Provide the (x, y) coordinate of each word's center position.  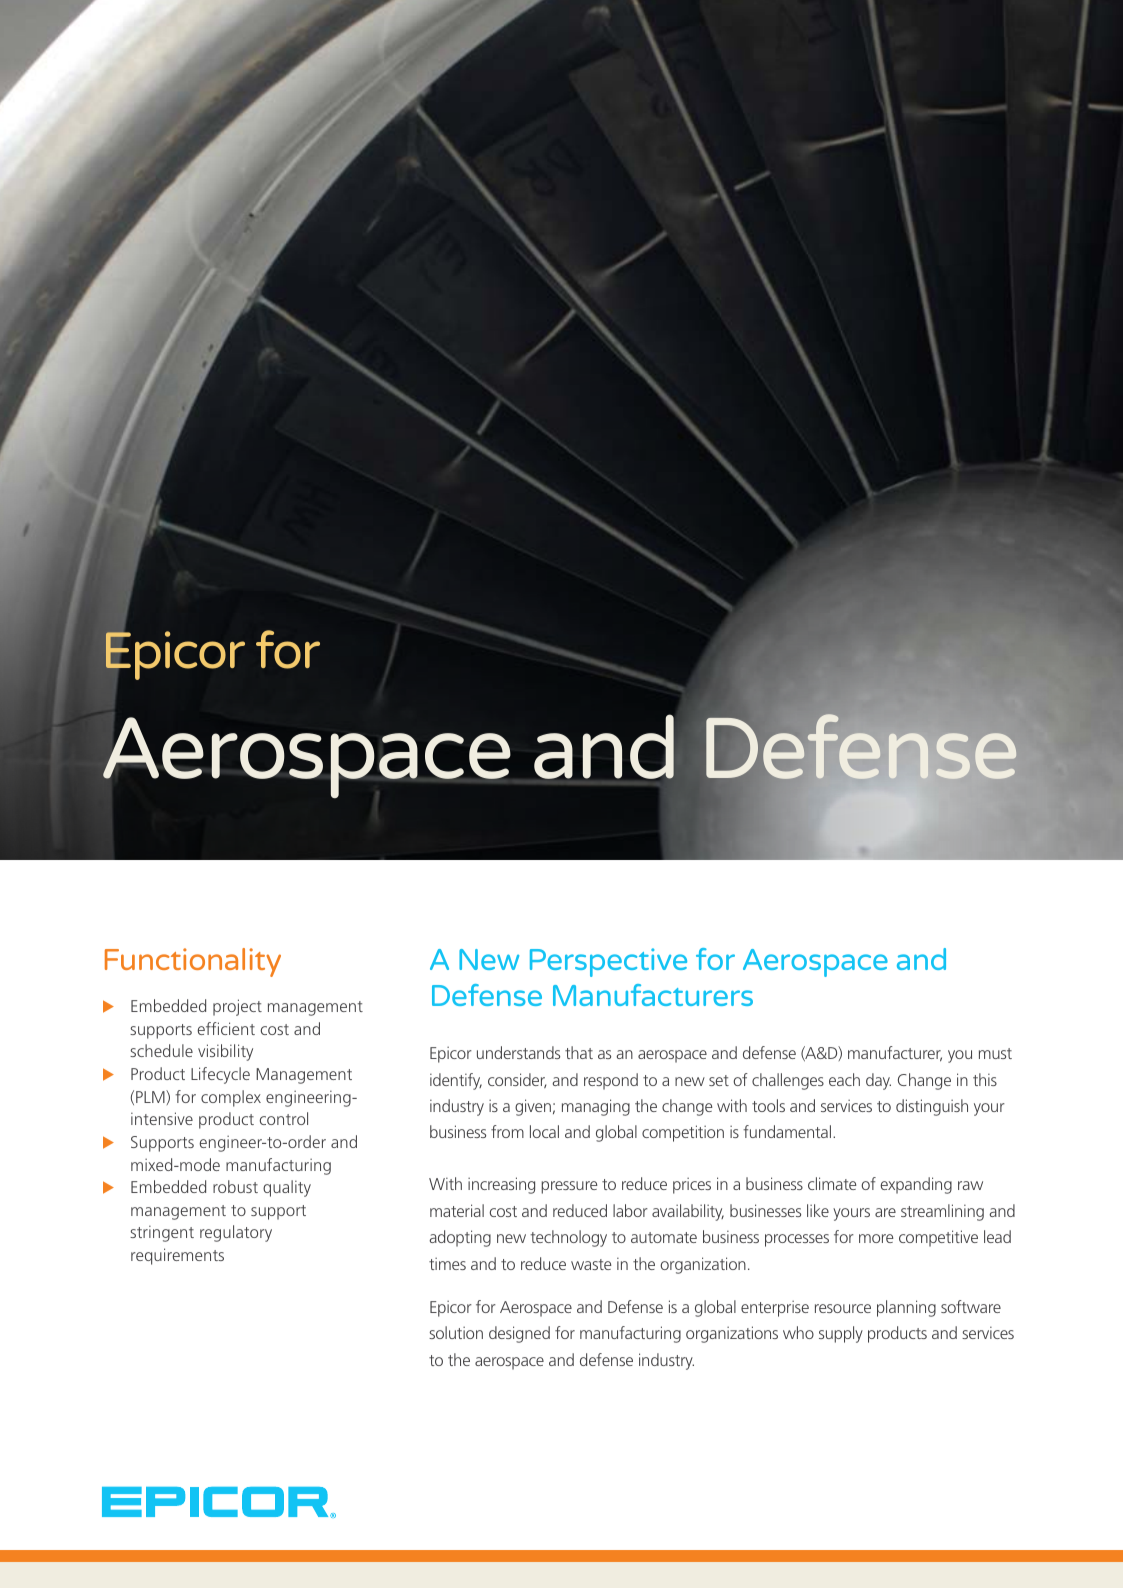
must (995, 1053)
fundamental (788, 1131)
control (284, 1118)
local (544, 1131)
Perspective (608, 962)
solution (456, 1332)
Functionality (193, 962)
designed (519, 1334)
